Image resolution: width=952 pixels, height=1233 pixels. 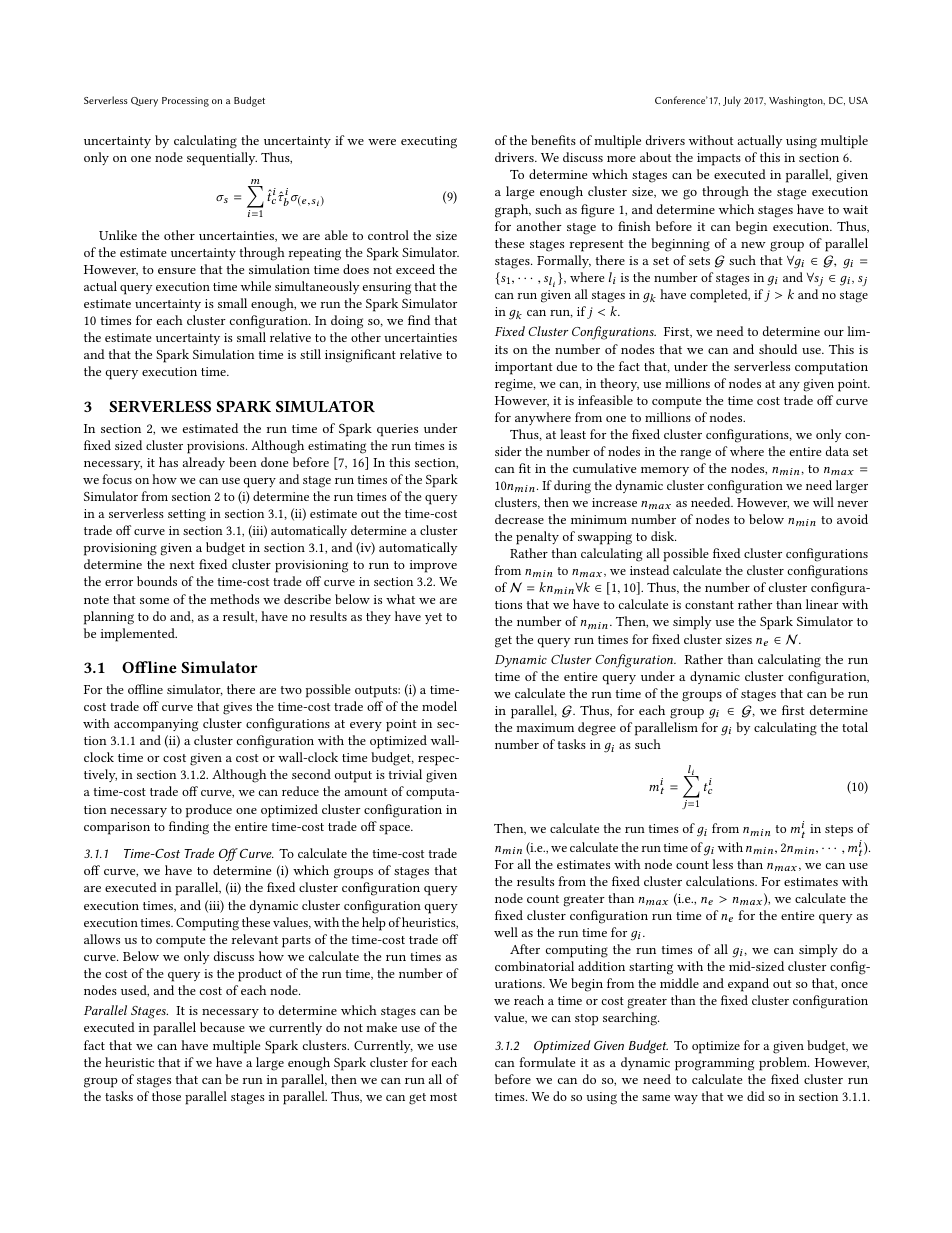 What do you see at coordinates (166, 1096) in the document?
I see `those` at bounding box center [166, 1096].
